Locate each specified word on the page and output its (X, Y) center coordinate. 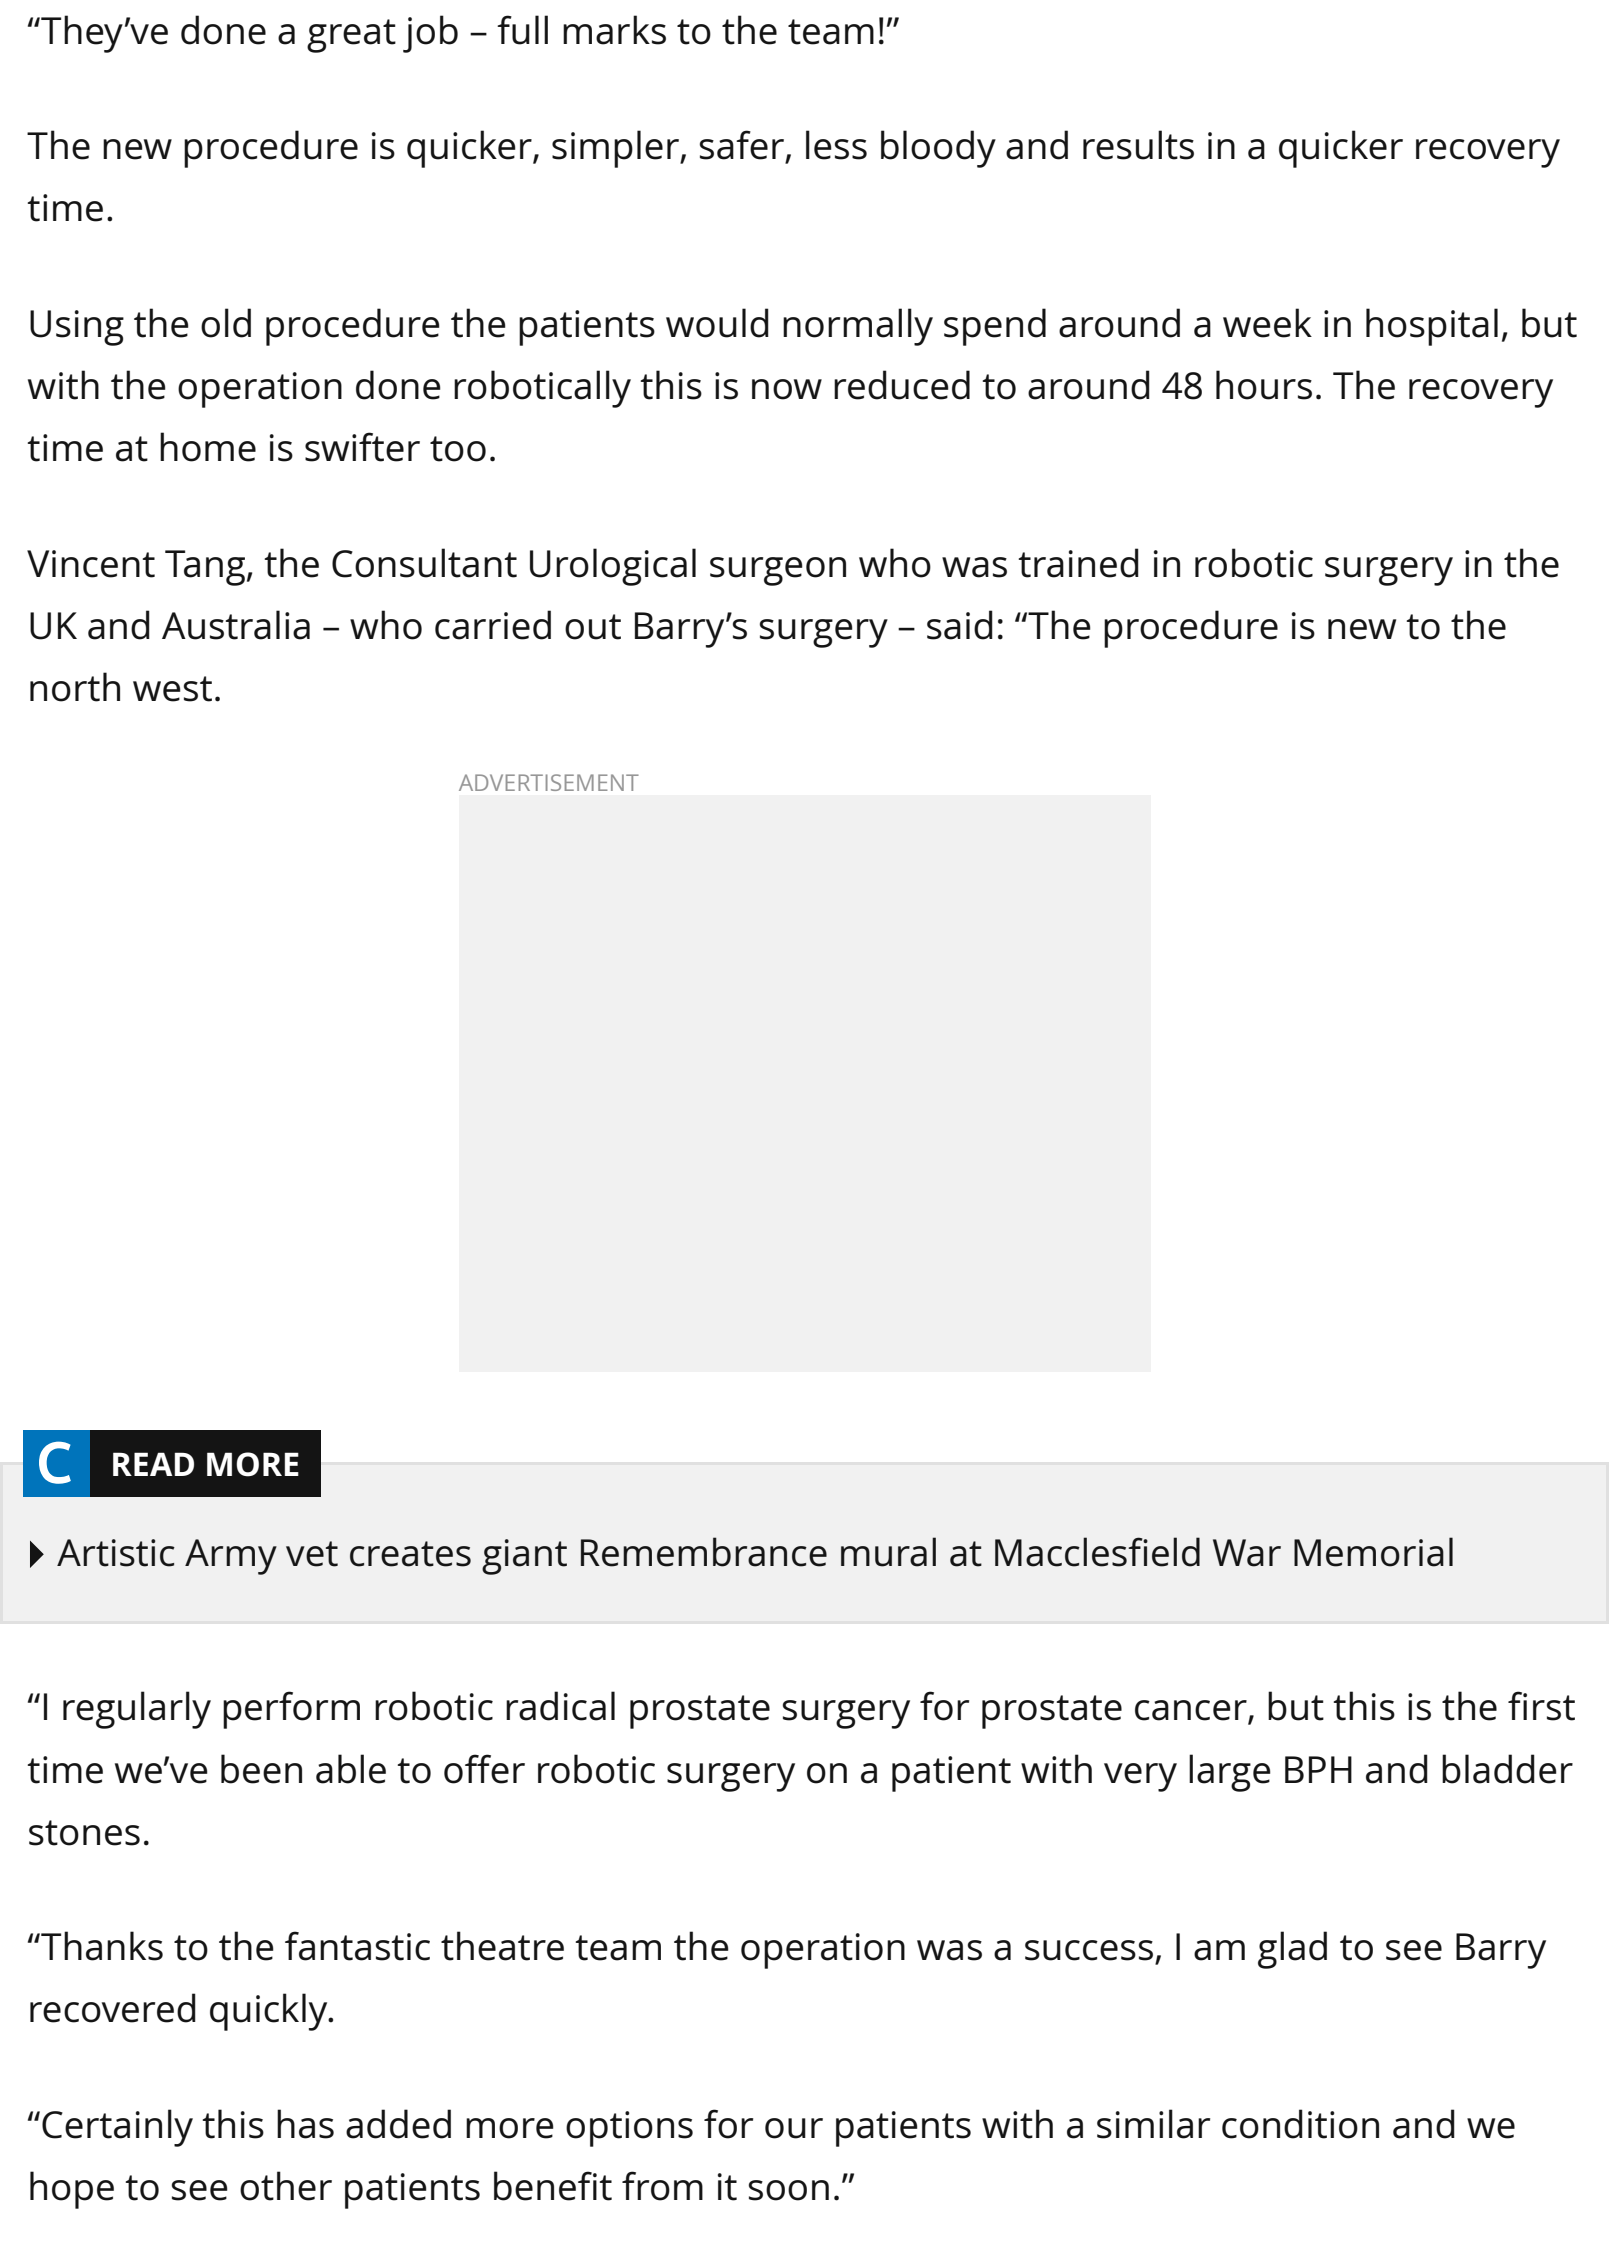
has (305, 2124)
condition (1300, 2124)
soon (789, 2190)
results (1138, 145)
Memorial (1373, 1552)
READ (153, 1464)
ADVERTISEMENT (549, 782)
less (836, 145)
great (351, 36)
